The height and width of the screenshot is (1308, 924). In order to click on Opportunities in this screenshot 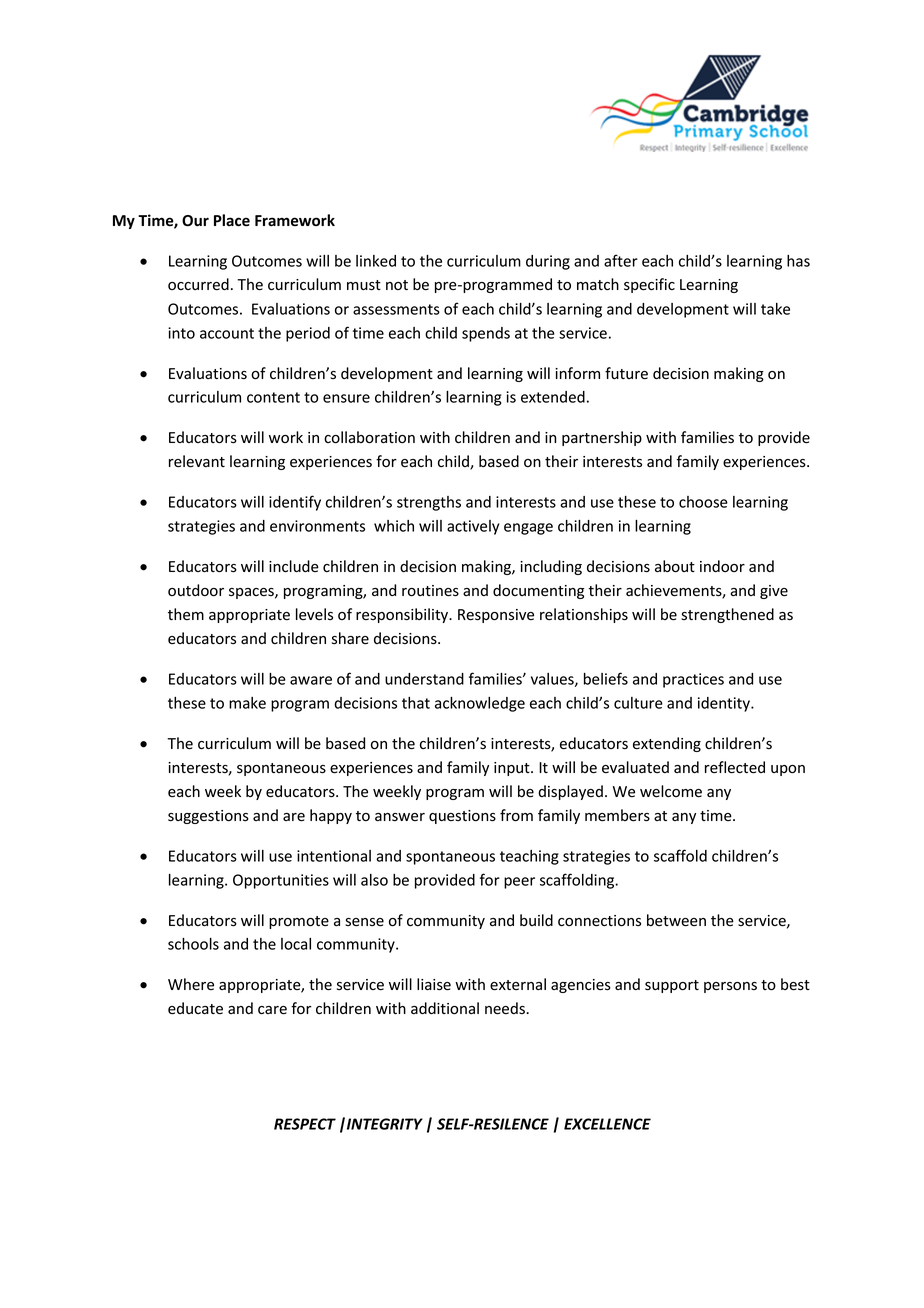, I will do `click(281, 881)`.
